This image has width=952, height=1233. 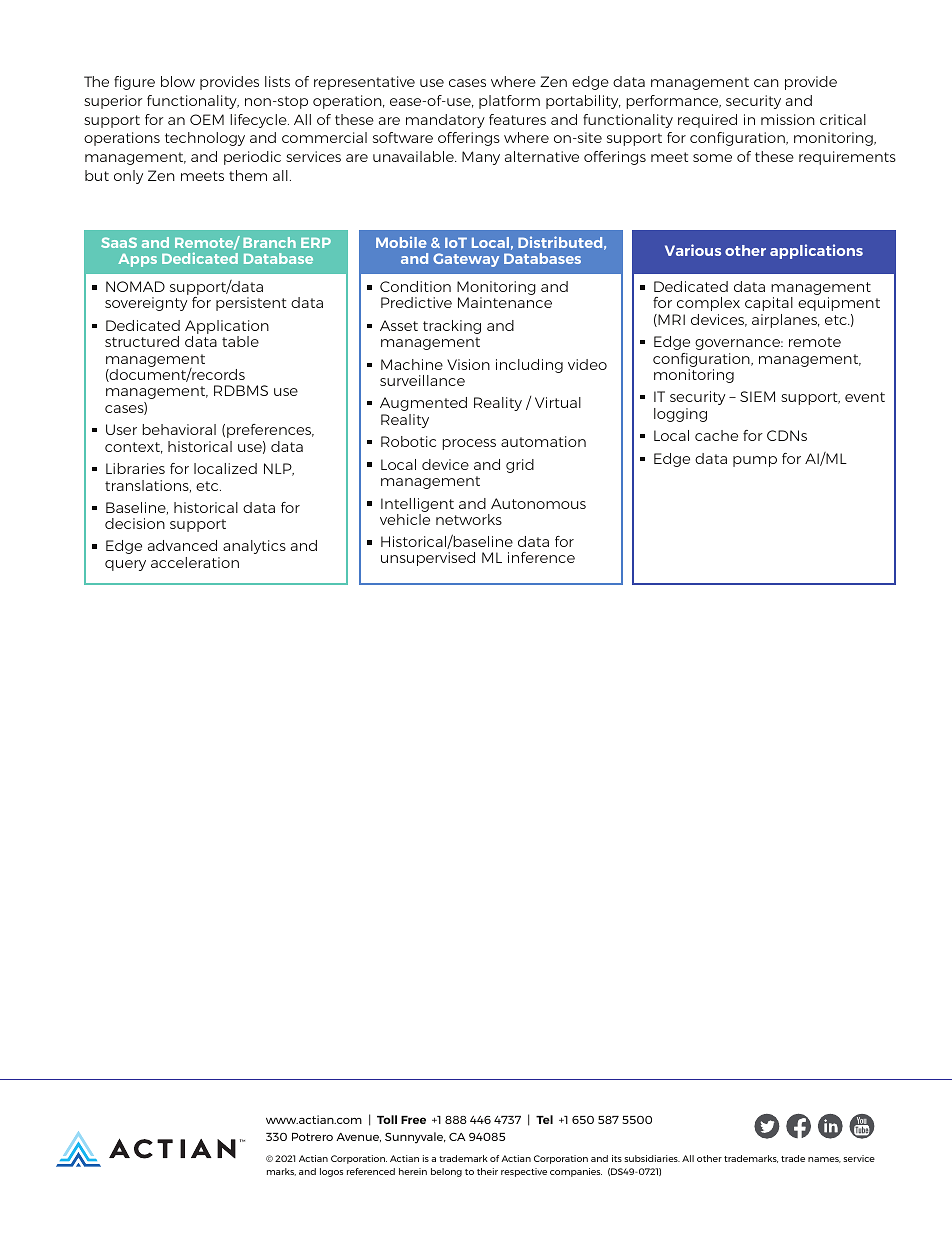 I want to click on inference, so click(x=541, y=557).
